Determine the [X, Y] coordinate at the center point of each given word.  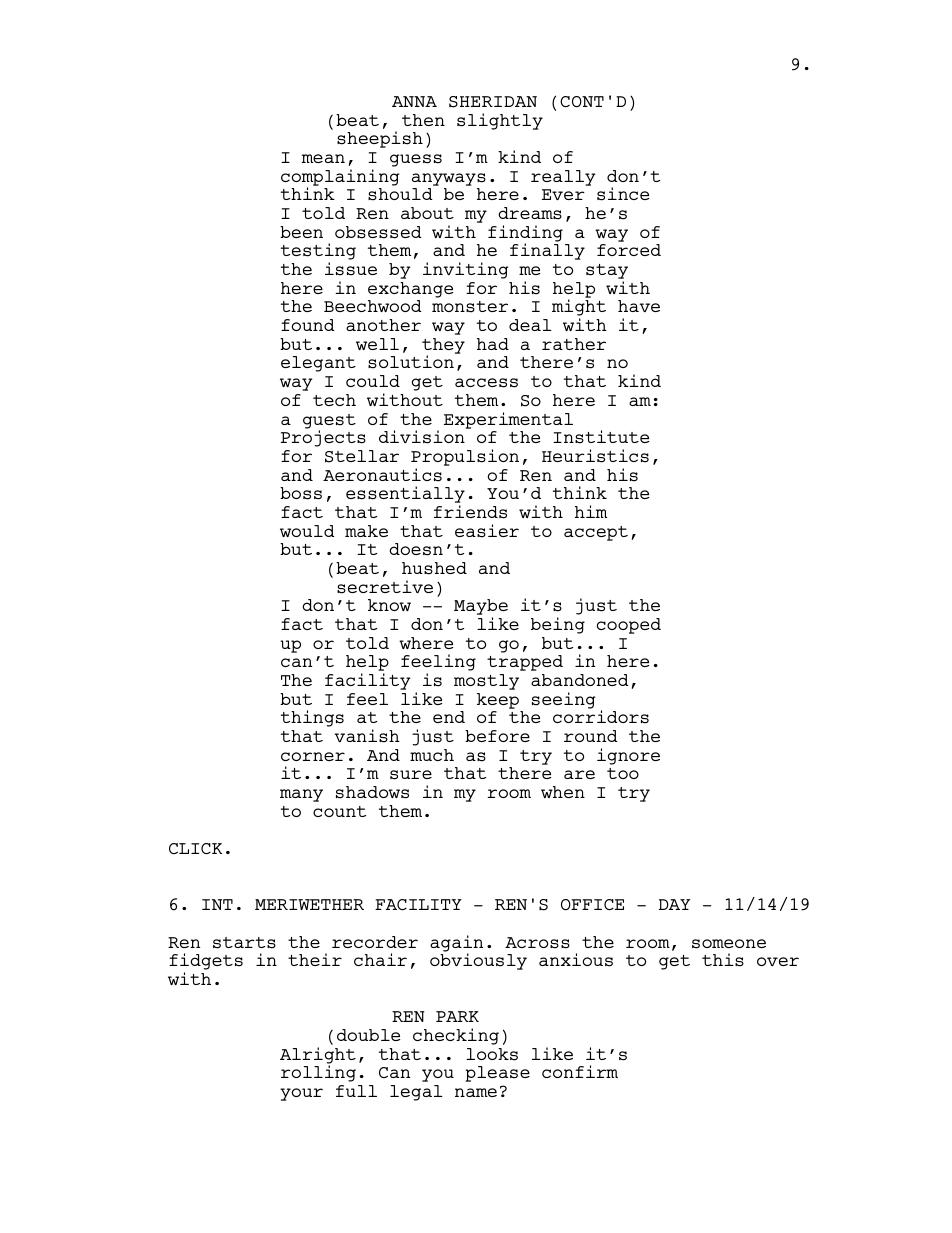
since [623, 194]
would [307, 531]
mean [323, 158]
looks [492, 1054]
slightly [500, 121]
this [723, 960]
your [301, 1094]
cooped [629, 626]
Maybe [481, 608]
